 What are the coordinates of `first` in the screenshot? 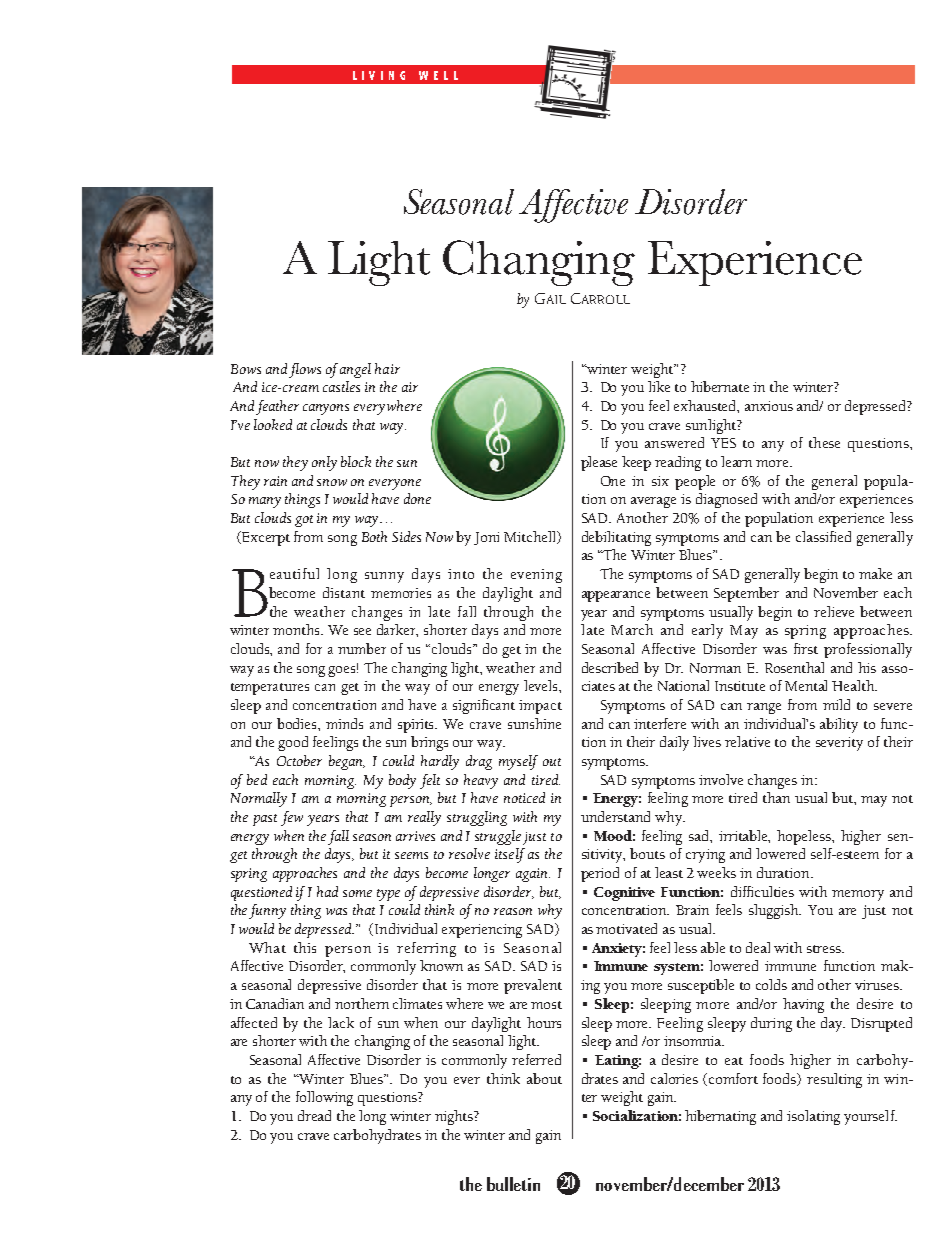 It's located at (806, 648).
